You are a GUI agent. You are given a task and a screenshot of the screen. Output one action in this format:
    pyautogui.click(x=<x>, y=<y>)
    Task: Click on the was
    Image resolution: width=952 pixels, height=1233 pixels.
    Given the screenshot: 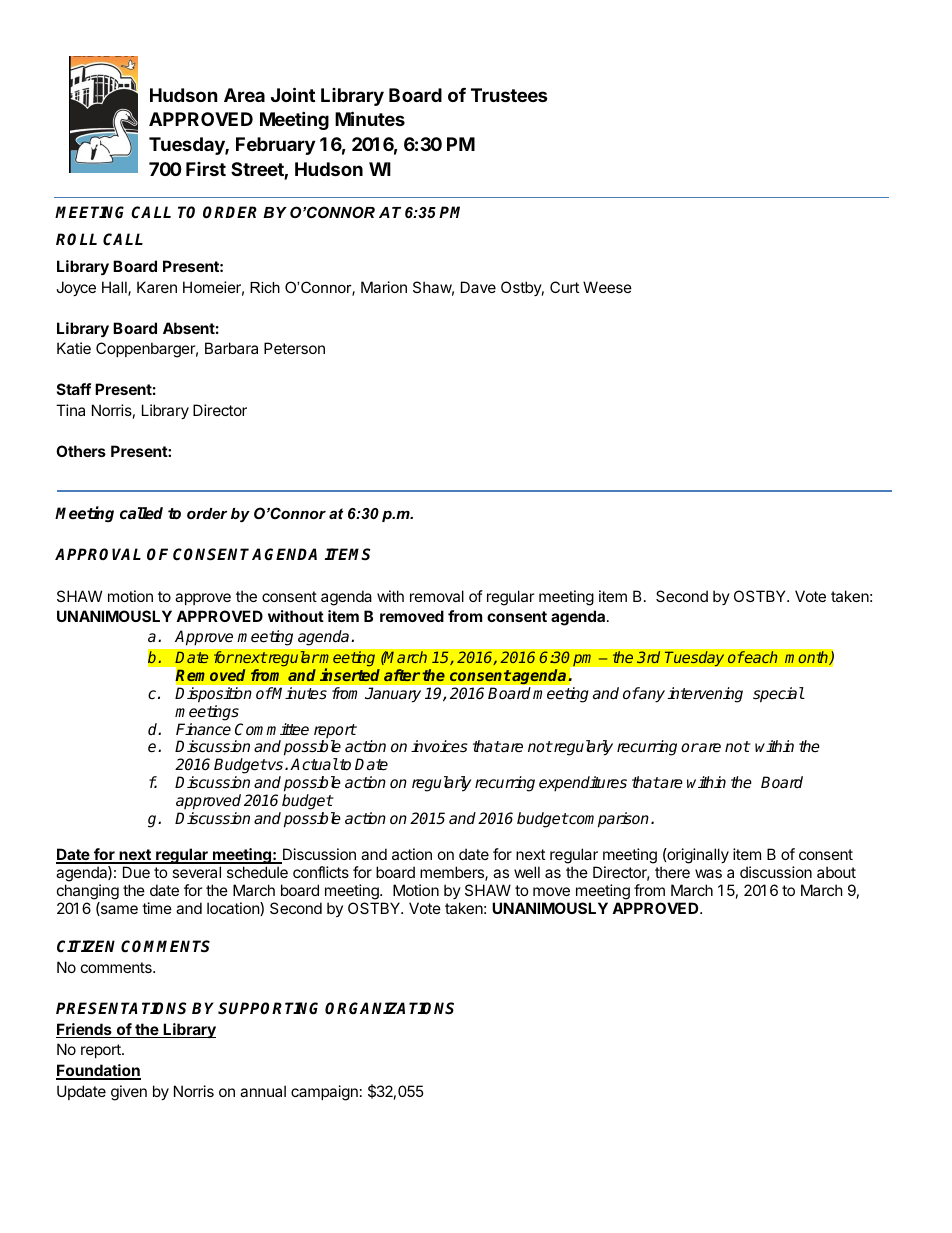 What is the action you would take?
    pyautogui.click(x=708, y=873)
